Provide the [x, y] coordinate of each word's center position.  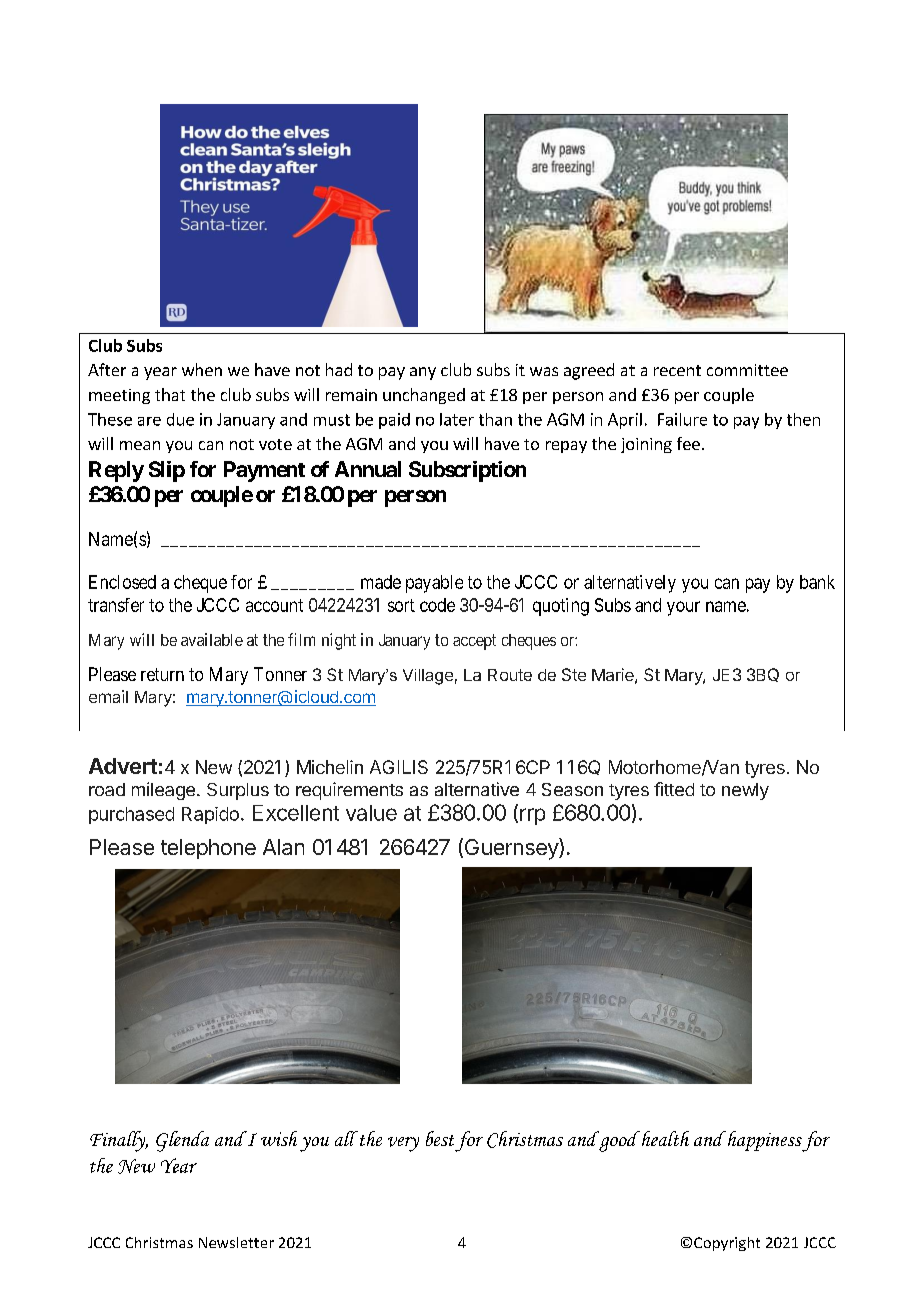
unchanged [424, 396]
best [440, 1138]
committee [747, 370]
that [170, 394]
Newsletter [236, 1242]
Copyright [727, 1244]
